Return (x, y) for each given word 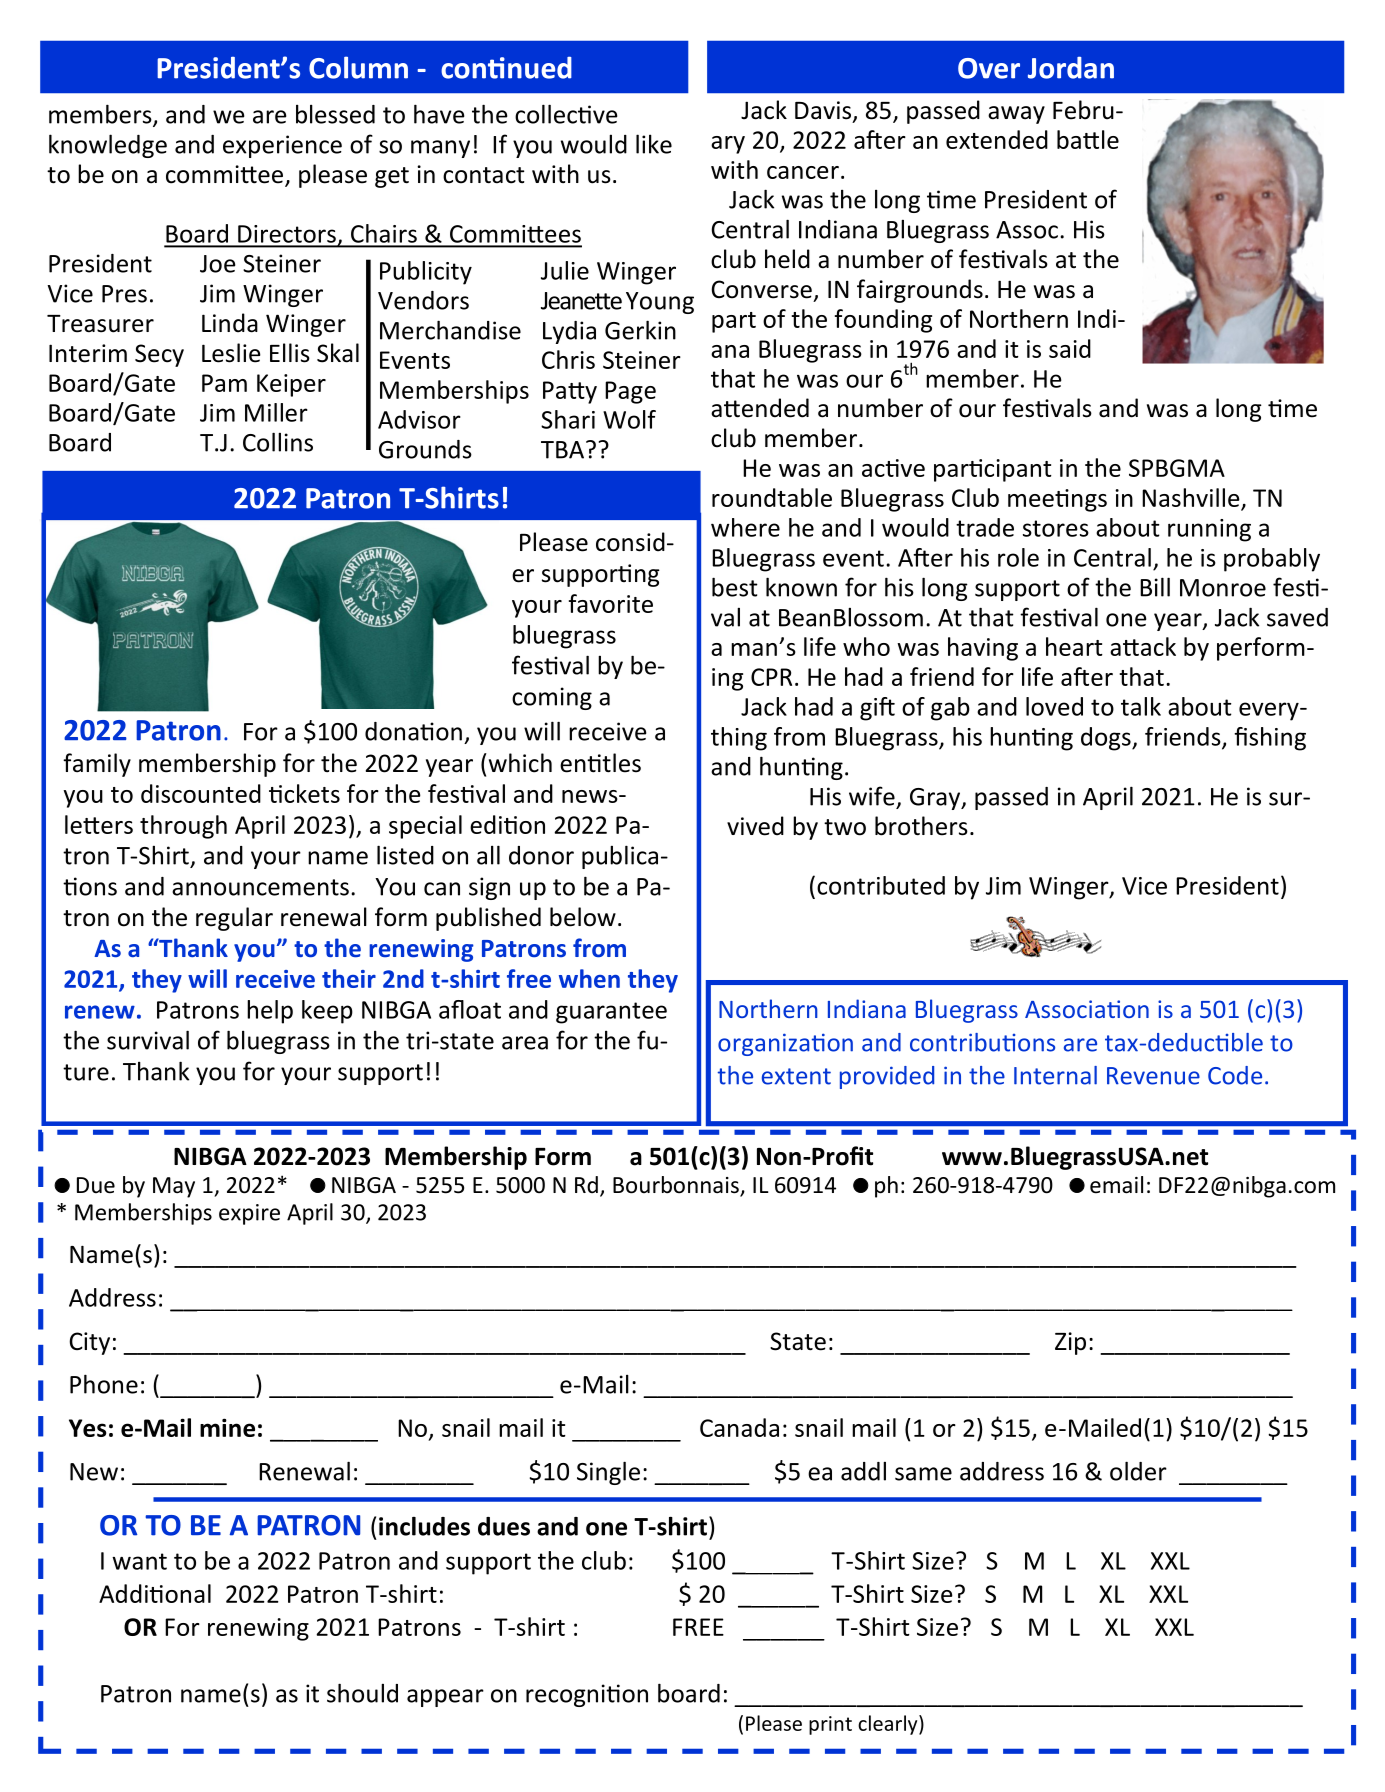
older (1138, 1471)
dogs (1107, 739)
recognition (587, 1695)
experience (282, 146)
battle (1088, 139)
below (583, 917)
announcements (260, 887)
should (362, 1693)
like (654, 144)
